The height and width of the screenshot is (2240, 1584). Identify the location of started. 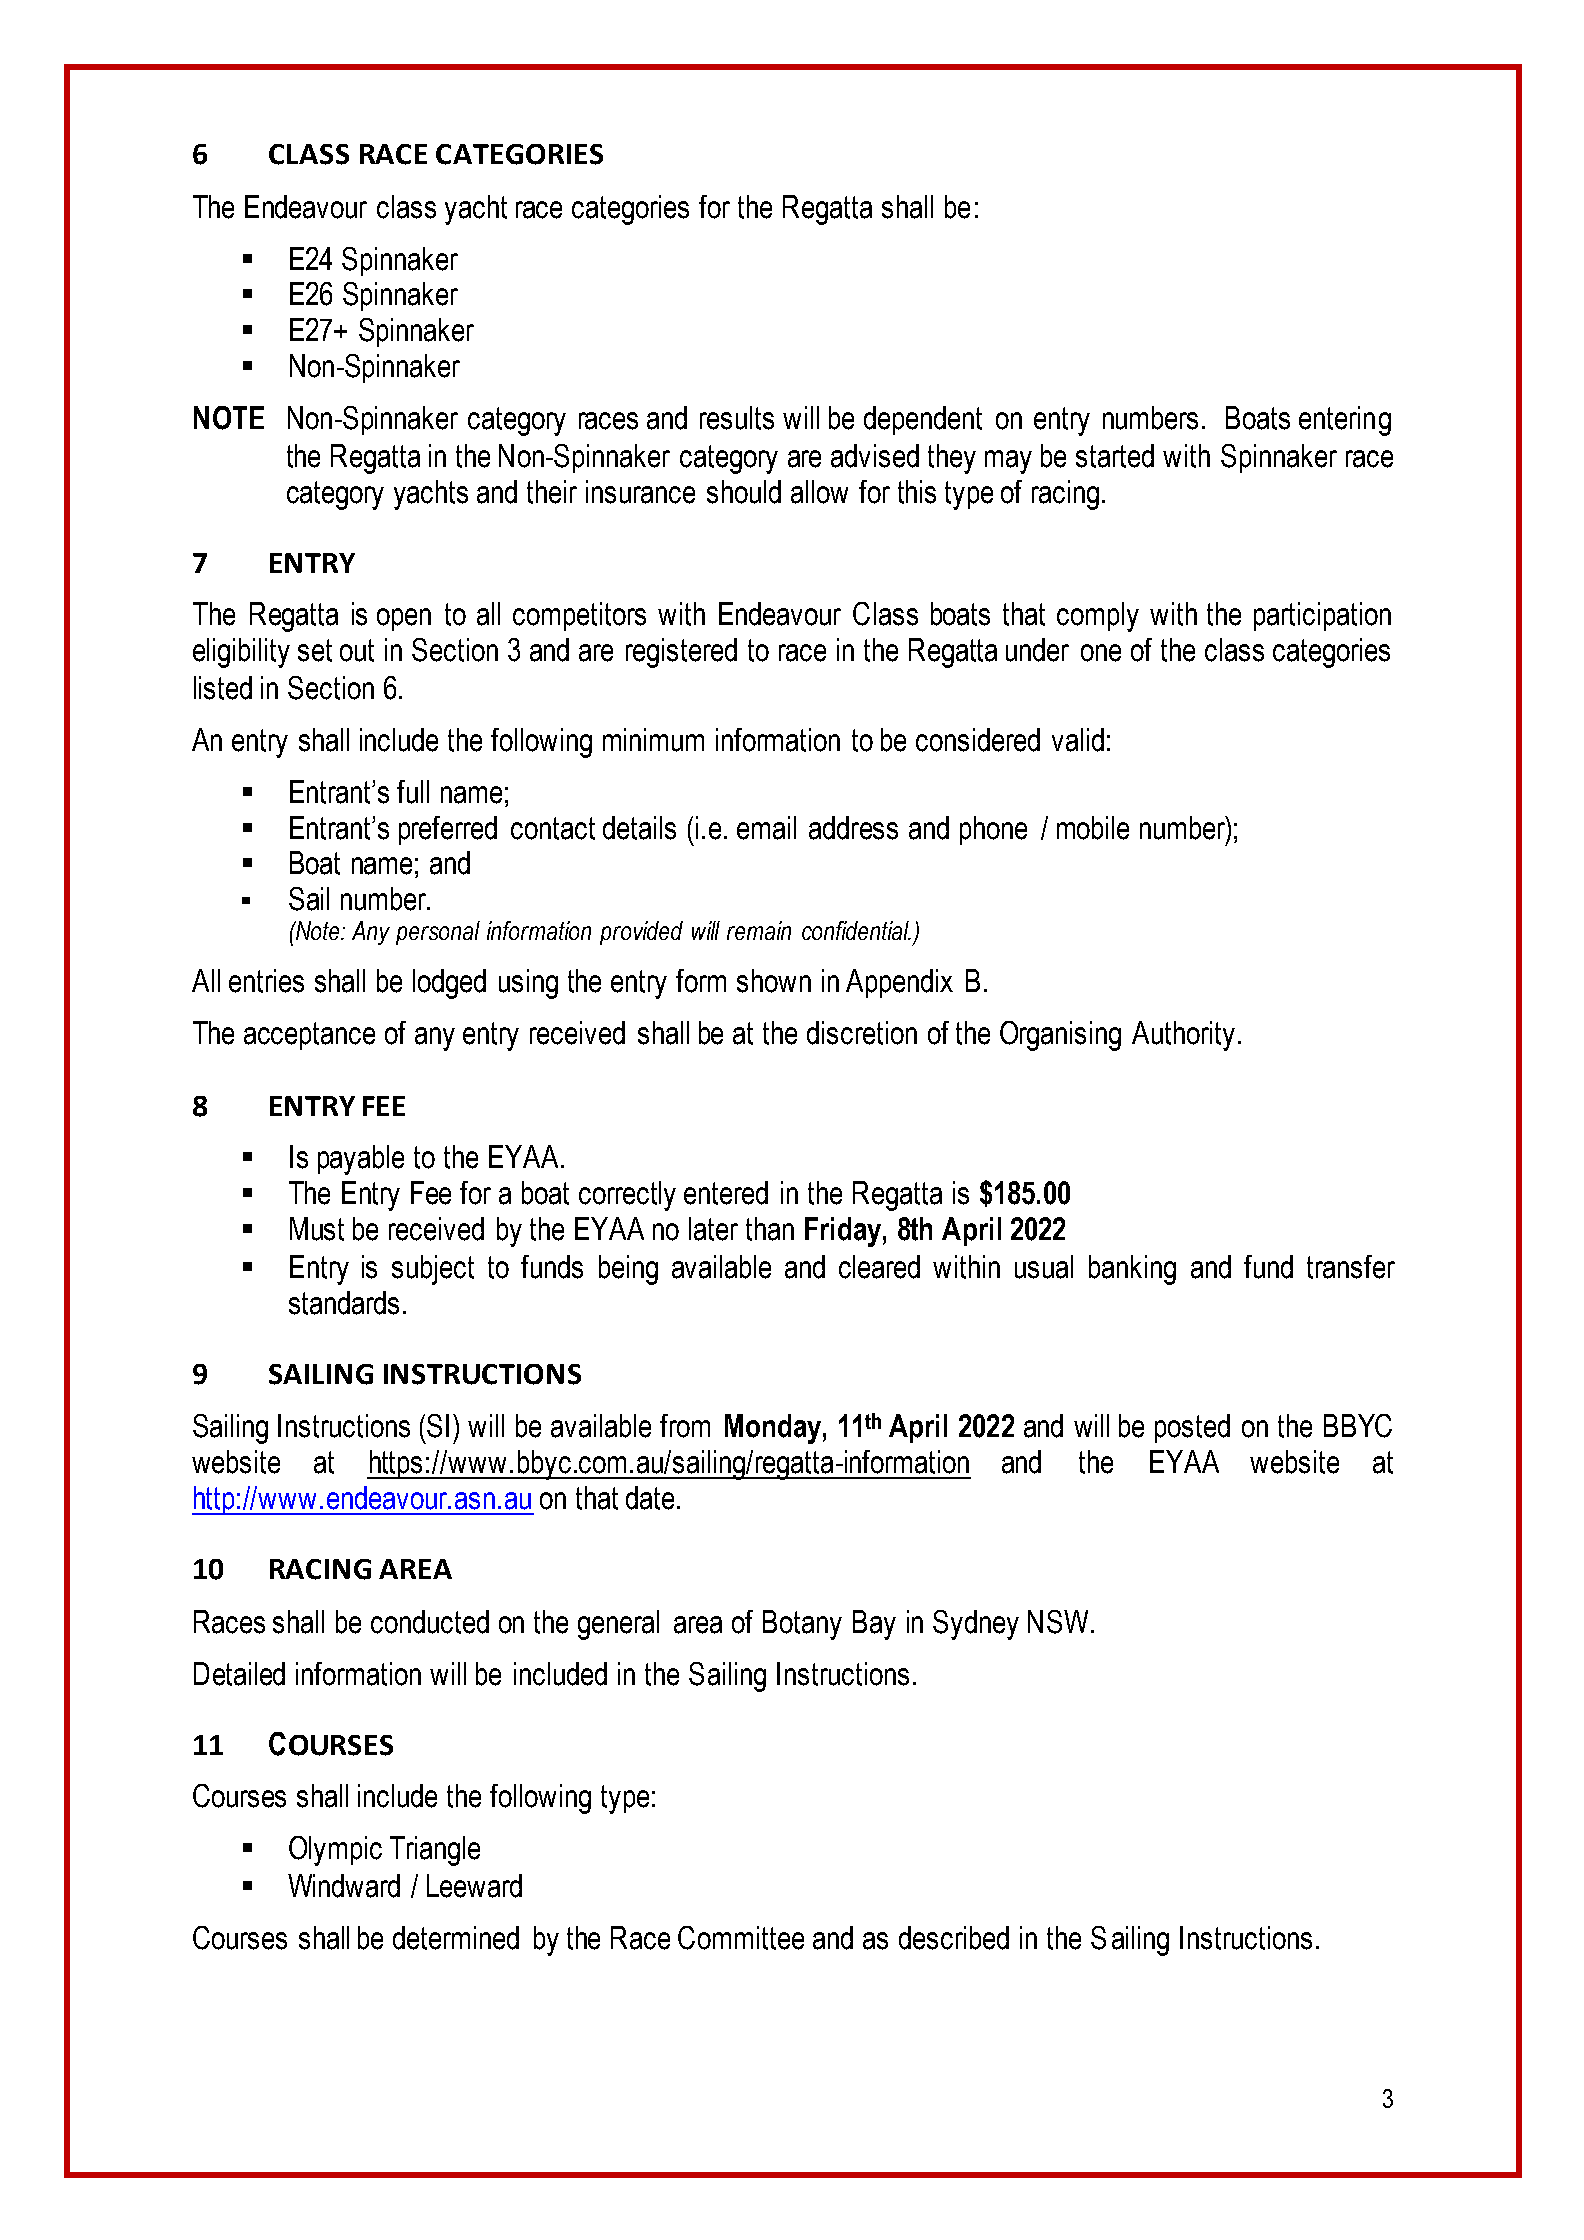
(1115, 456).
